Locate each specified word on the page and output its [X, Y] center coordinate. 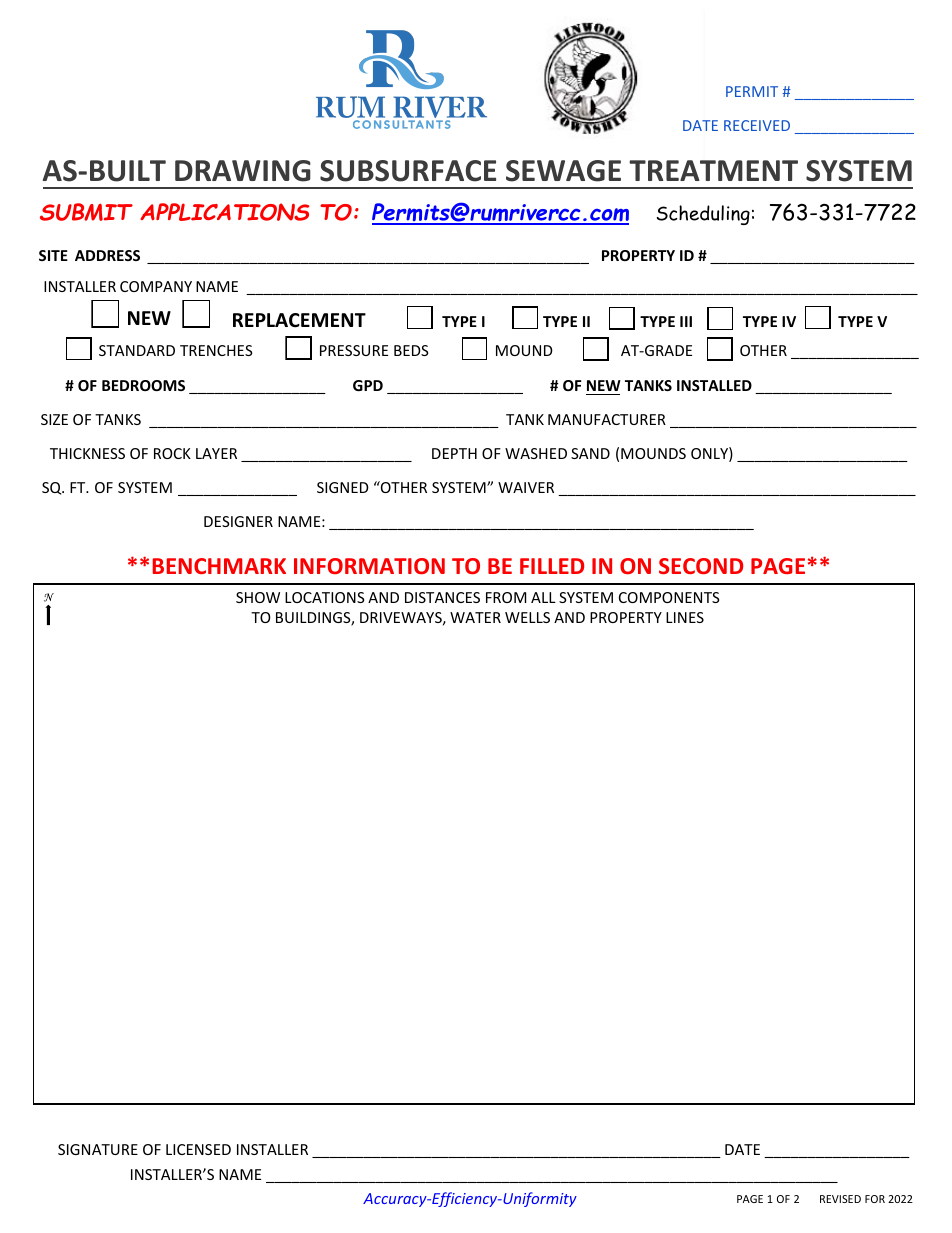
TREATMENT [713, 170]
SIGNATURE [98, 1149]
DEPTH [454, 453]
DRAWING [243, 171]
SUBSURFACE [408, 171]
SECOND [701, 566]
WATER [475, 617]
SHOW [258, 597]
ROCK [172, 453]
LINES [685, 617]
